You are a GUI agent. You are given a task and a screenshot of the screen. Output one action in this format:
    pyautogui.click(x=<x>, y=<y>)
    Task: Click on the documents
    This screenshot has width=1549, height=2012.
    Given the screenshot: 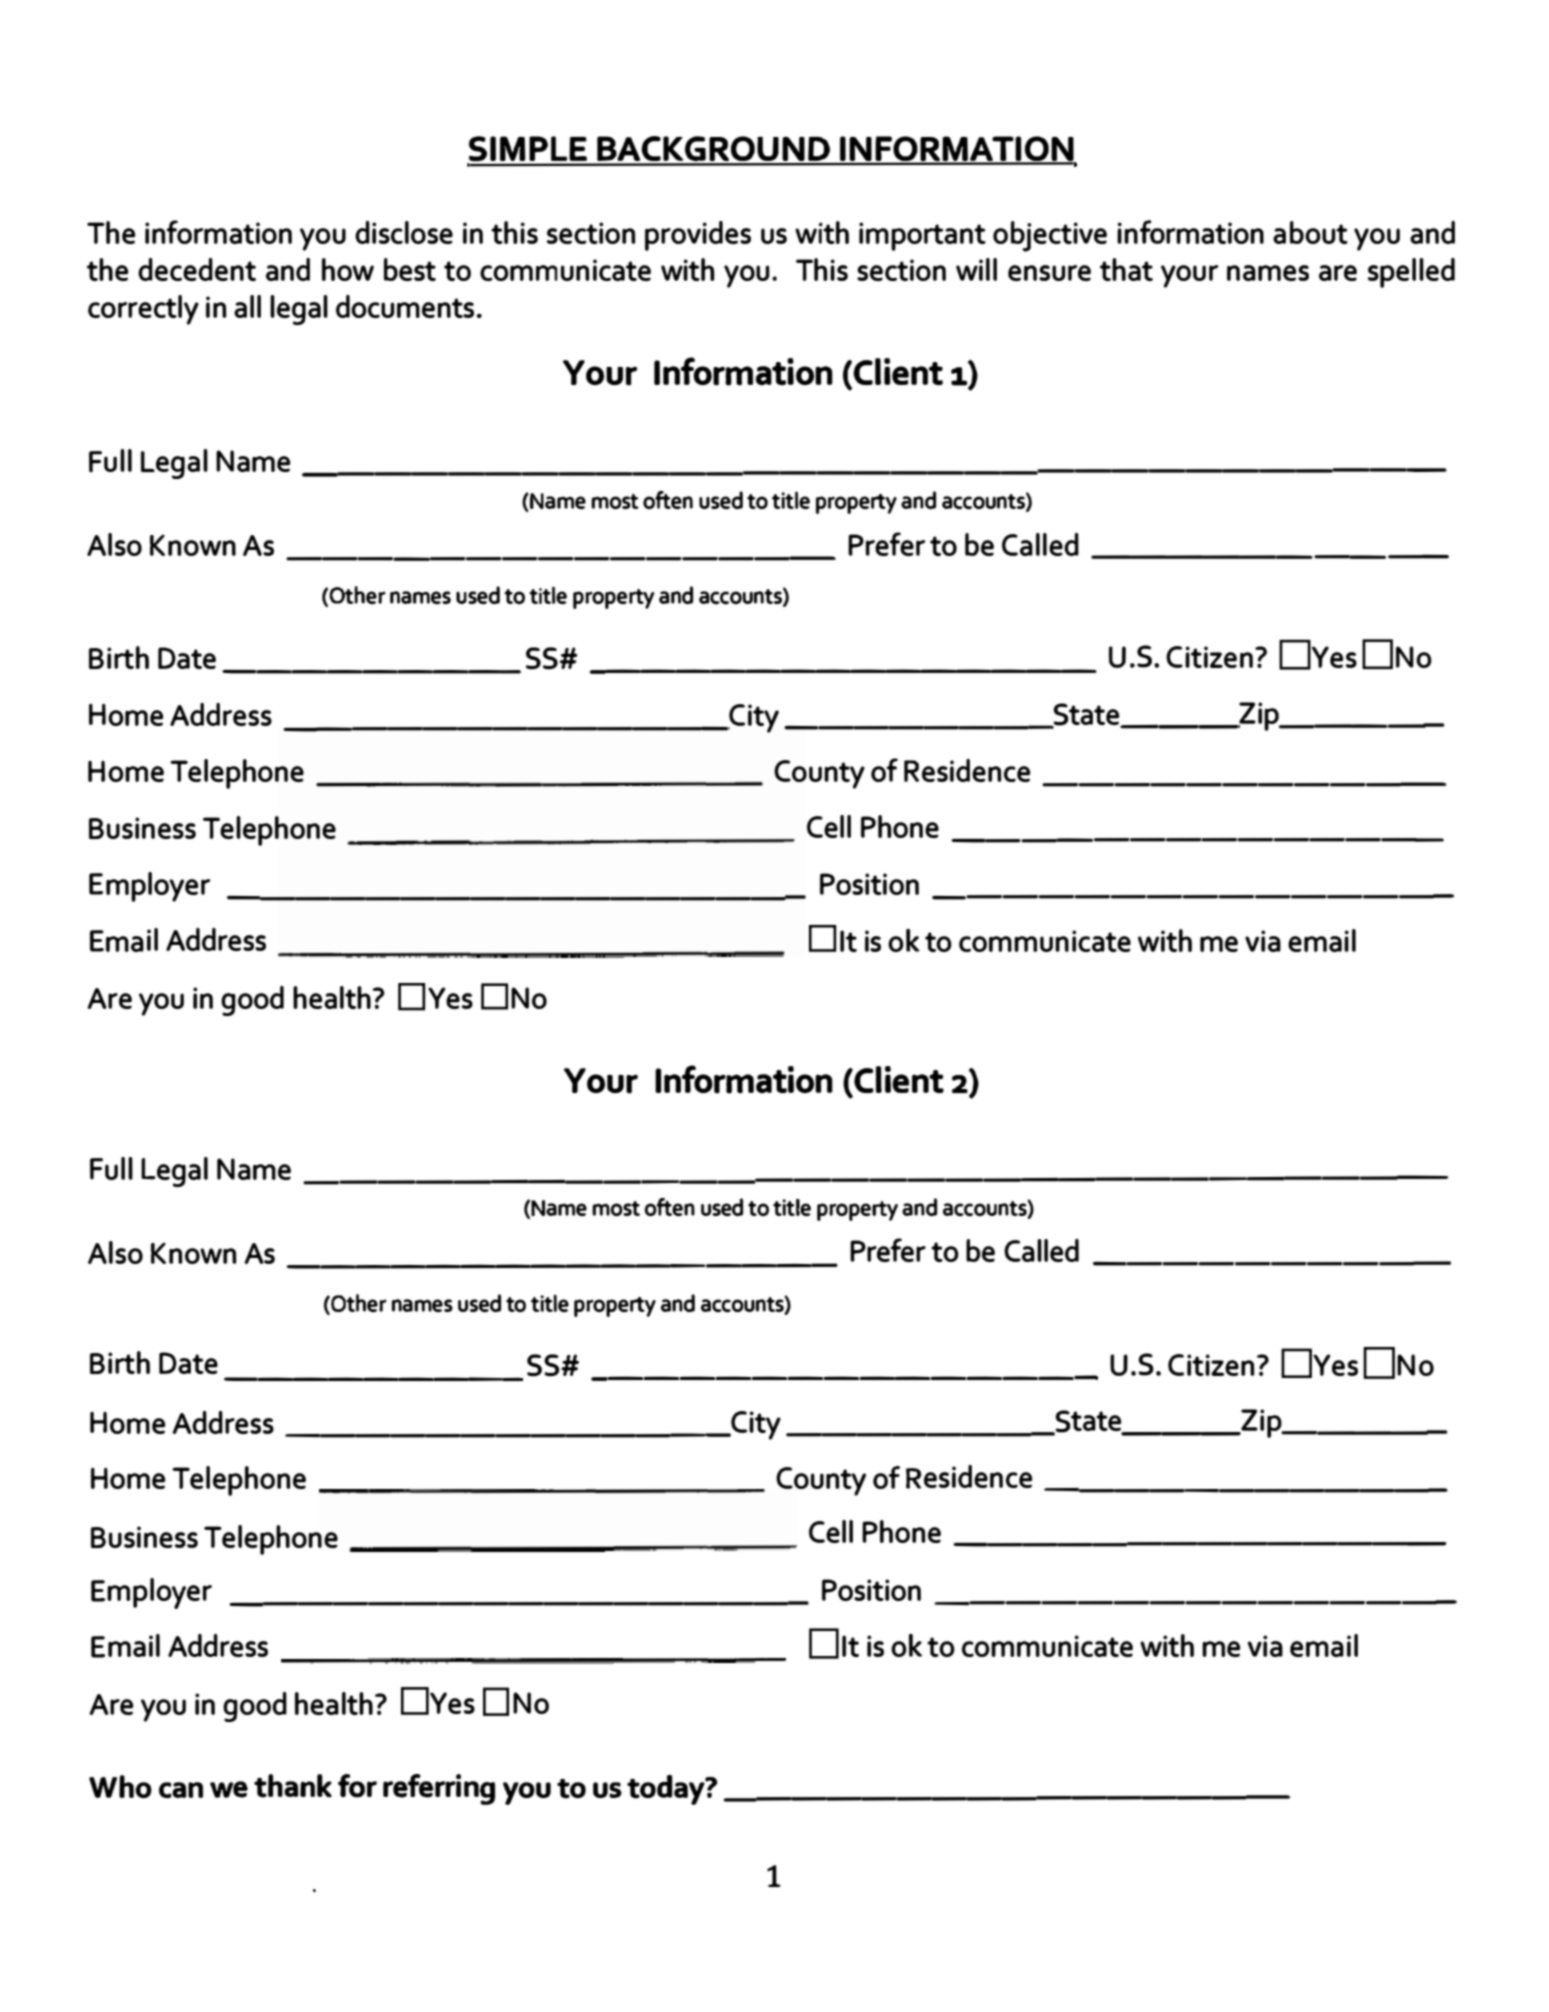 What is the action you would take?
    pyautogui.click(x=405, y=306)
